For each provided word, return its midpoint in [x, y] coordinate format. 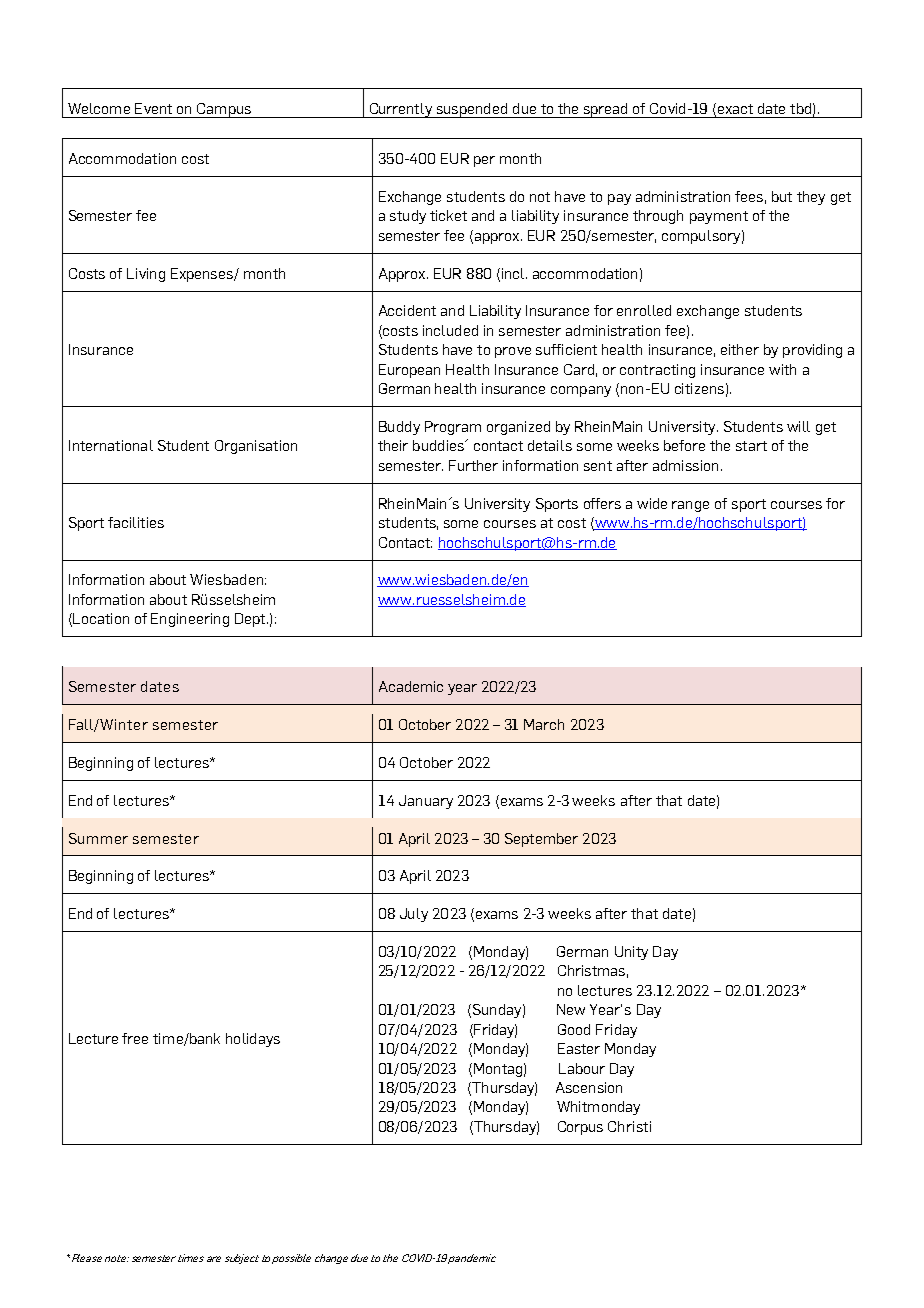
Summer [98, 838]
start [751, 446]
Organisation [256, 447]
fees [749, 196]
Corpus [580, 1128]
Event [153, 108]
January [426, 802]
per [484, 161]
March [544, 724]
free [135, 1038]
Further [473, 465]
